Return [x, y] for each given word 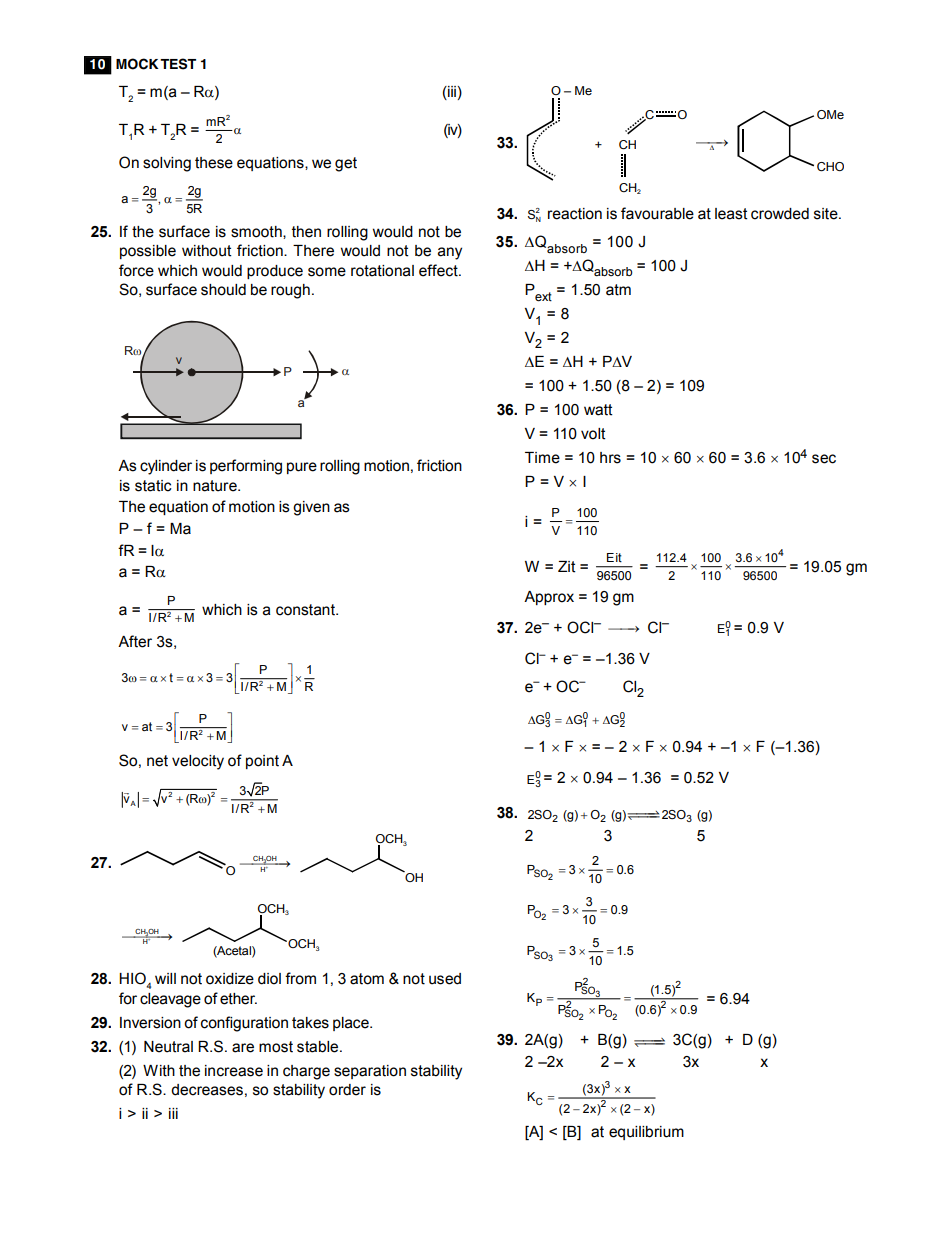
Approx [549, 598]
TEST [178, 64]
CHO [830, 167]
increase [234, 1071]
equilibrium [646, 1133]
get [346, 164]
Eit [614, 558]
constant [306, 610]
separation [370, 1072]
